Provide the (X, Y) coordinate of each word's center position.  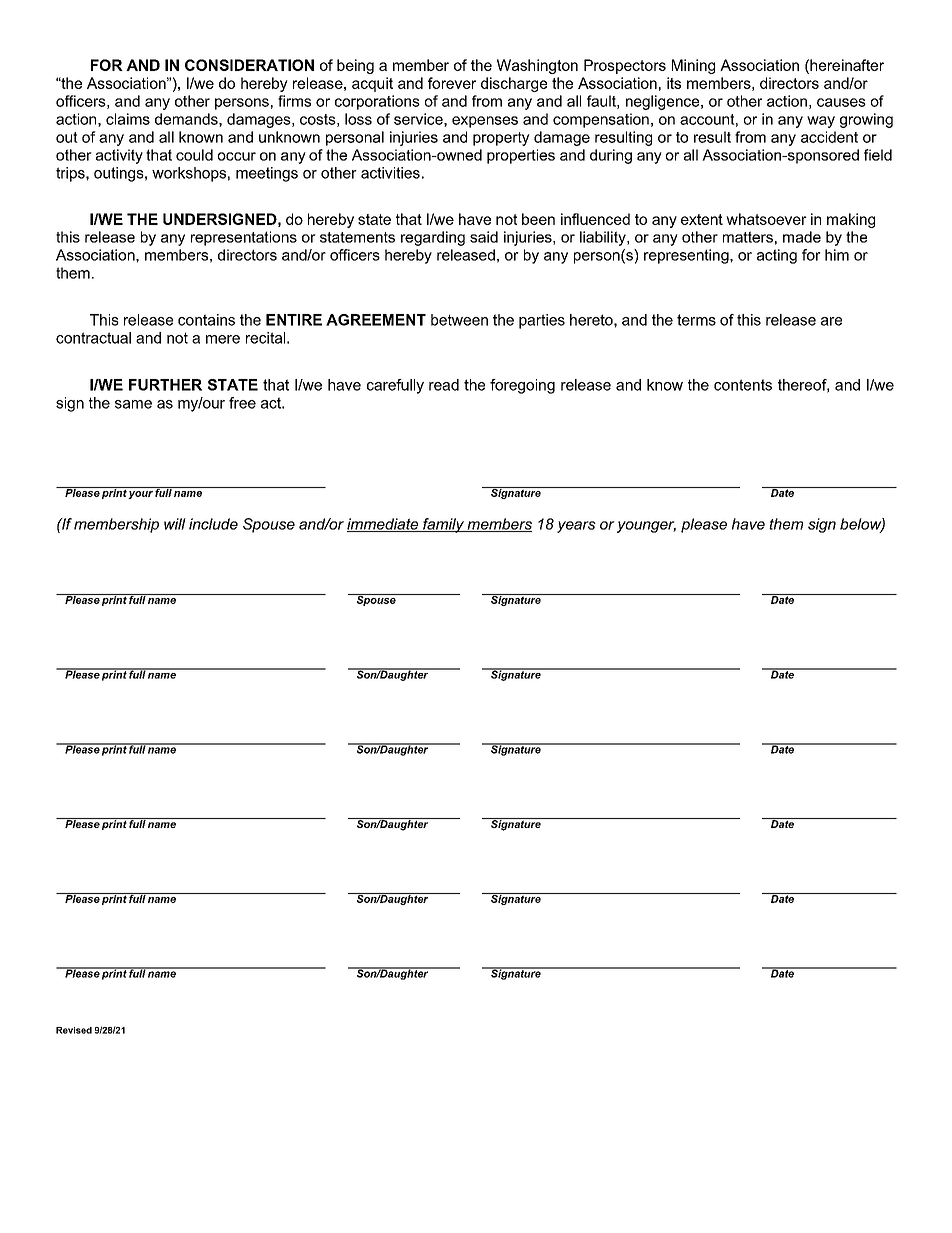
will (175, 524)
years (576, 527)
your (140, 495)
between (459, 320)
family (443, 525)
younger (646, 527)
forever (452, 83)
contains (206, 320)
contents (743, 385)
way (821, 122)
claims (128, 119)
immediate (384, 525)
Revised (74, 1030)
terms (696, 320)
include (213, 524)
